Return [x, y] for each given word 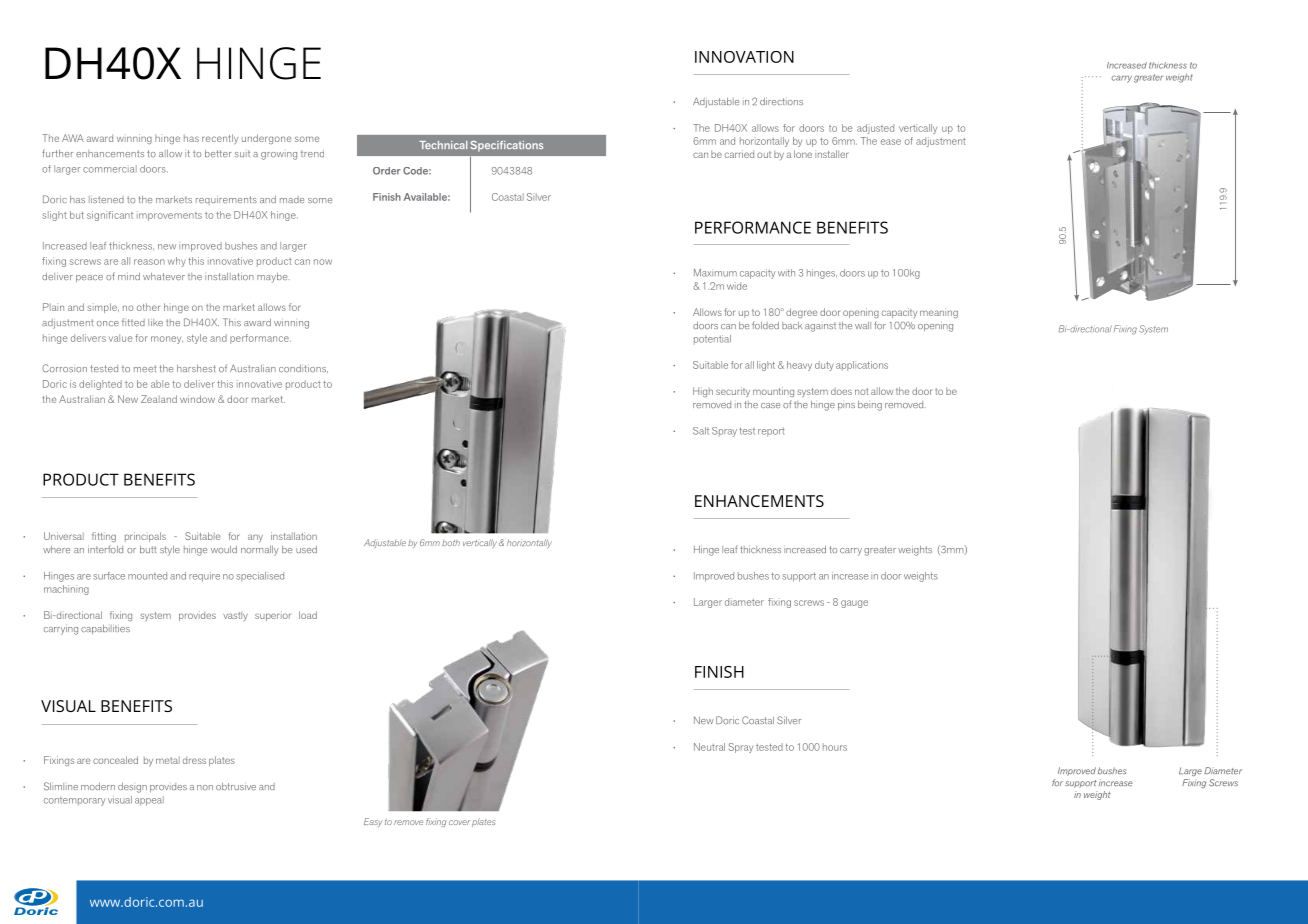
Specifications [506, 146]
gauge [854, 604]
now [323, 262]
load [308, 615]
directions [781, 101]
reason [149, 262]
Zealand [159, 399]
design [132, 788]
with [786, 273]
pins [846, 406]
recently [220, 139]
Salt [701, 431]
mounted [147, 576]
